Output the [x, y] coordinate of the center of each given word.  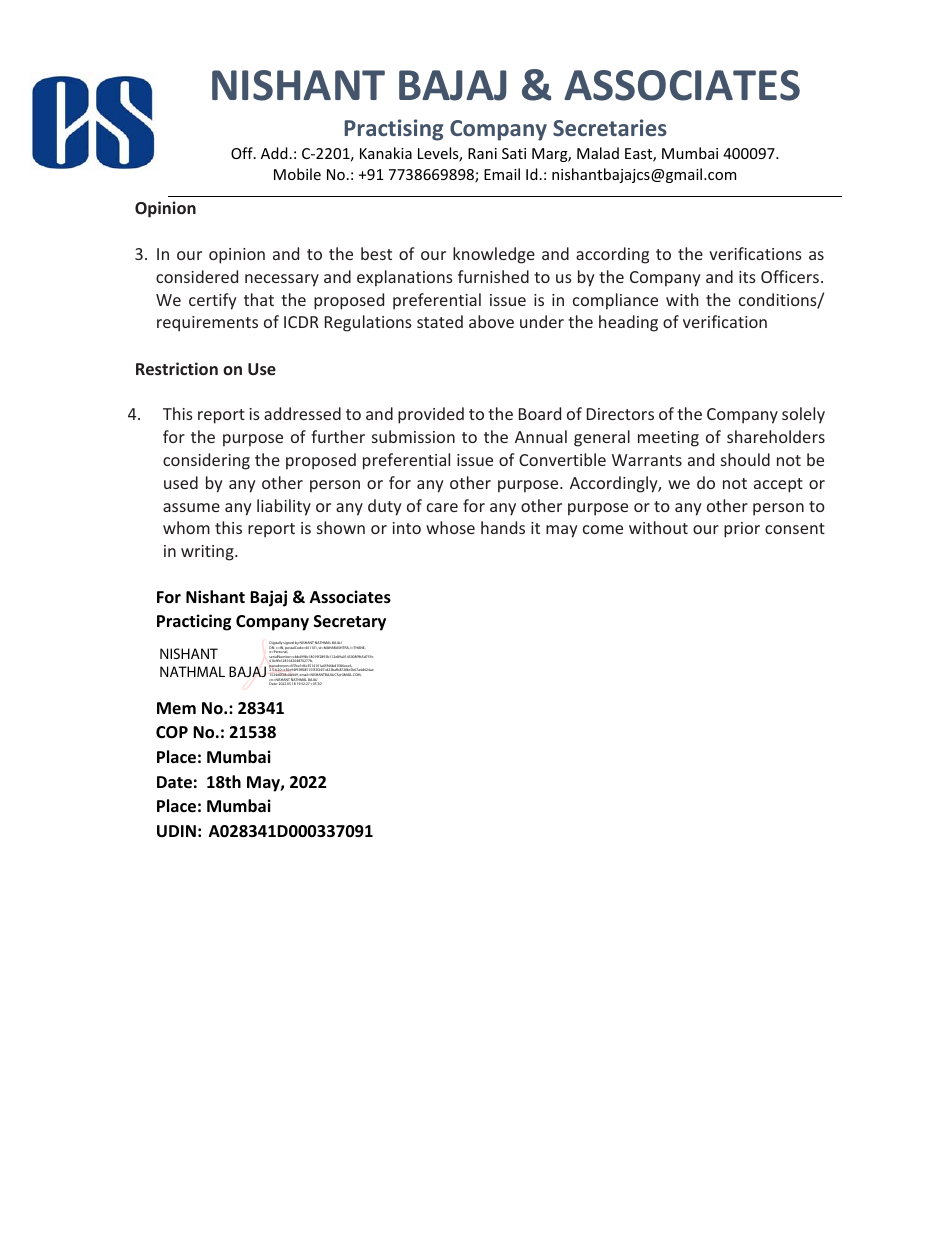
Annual [541, 436]
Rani [482, 153]
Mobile [297, 174]
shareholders [776, 436]
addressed [302, 413]
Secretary [350, 623]
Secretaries [610, 127]
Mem [176, 708]
